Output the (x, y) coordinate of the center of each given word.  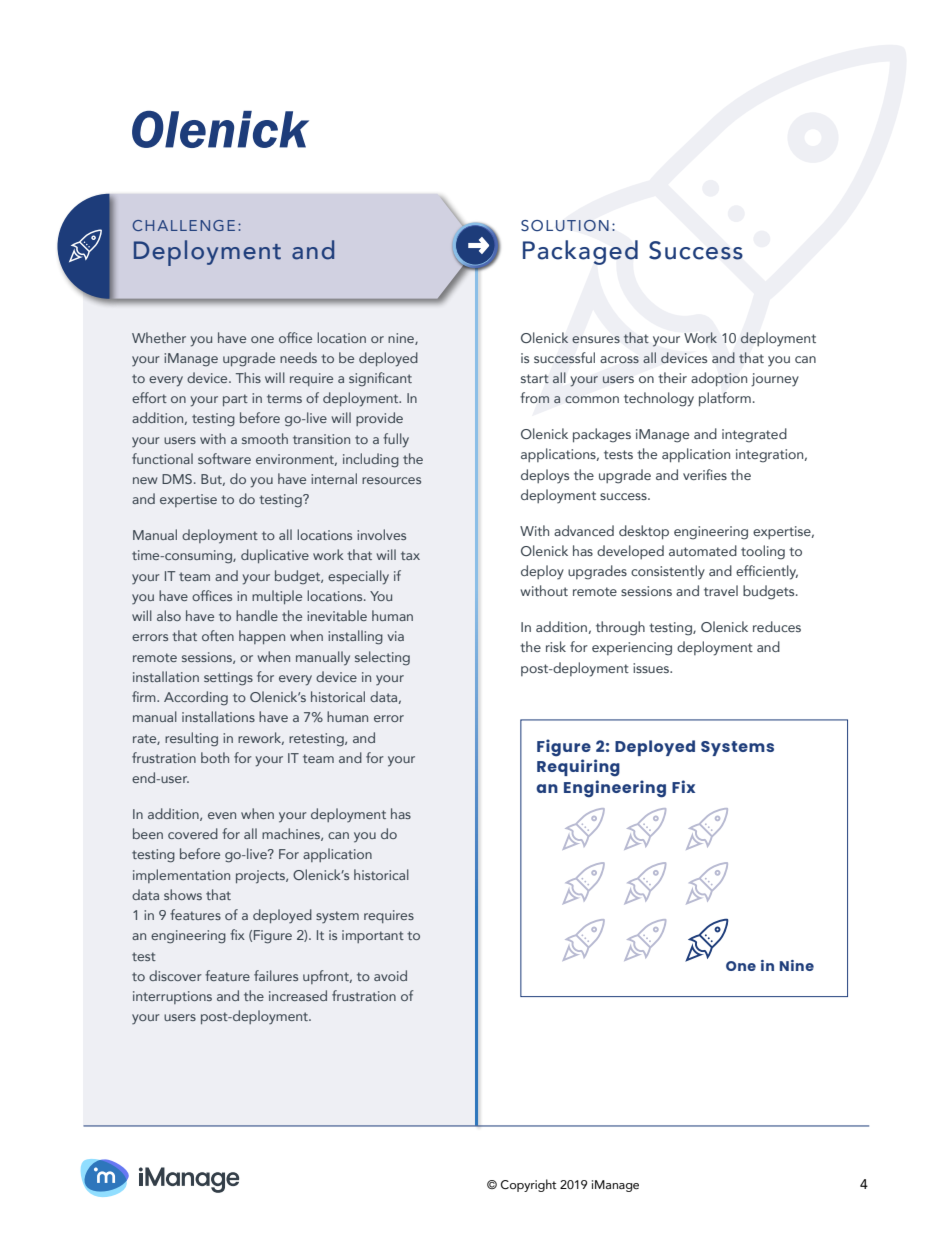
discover (175, 975)
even (222, 815)
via (396, 636)
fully (396, 440)
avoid (390, 975)
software (224, 458)
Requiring (578, 768)
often (218, 635)
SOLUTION (565, 226)
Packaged (580, 252)
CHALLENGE (184, 225)
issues (652, 668)
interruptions (172, 997)
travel (721, 590)
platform (725, 399)
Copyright (529, 1185)
